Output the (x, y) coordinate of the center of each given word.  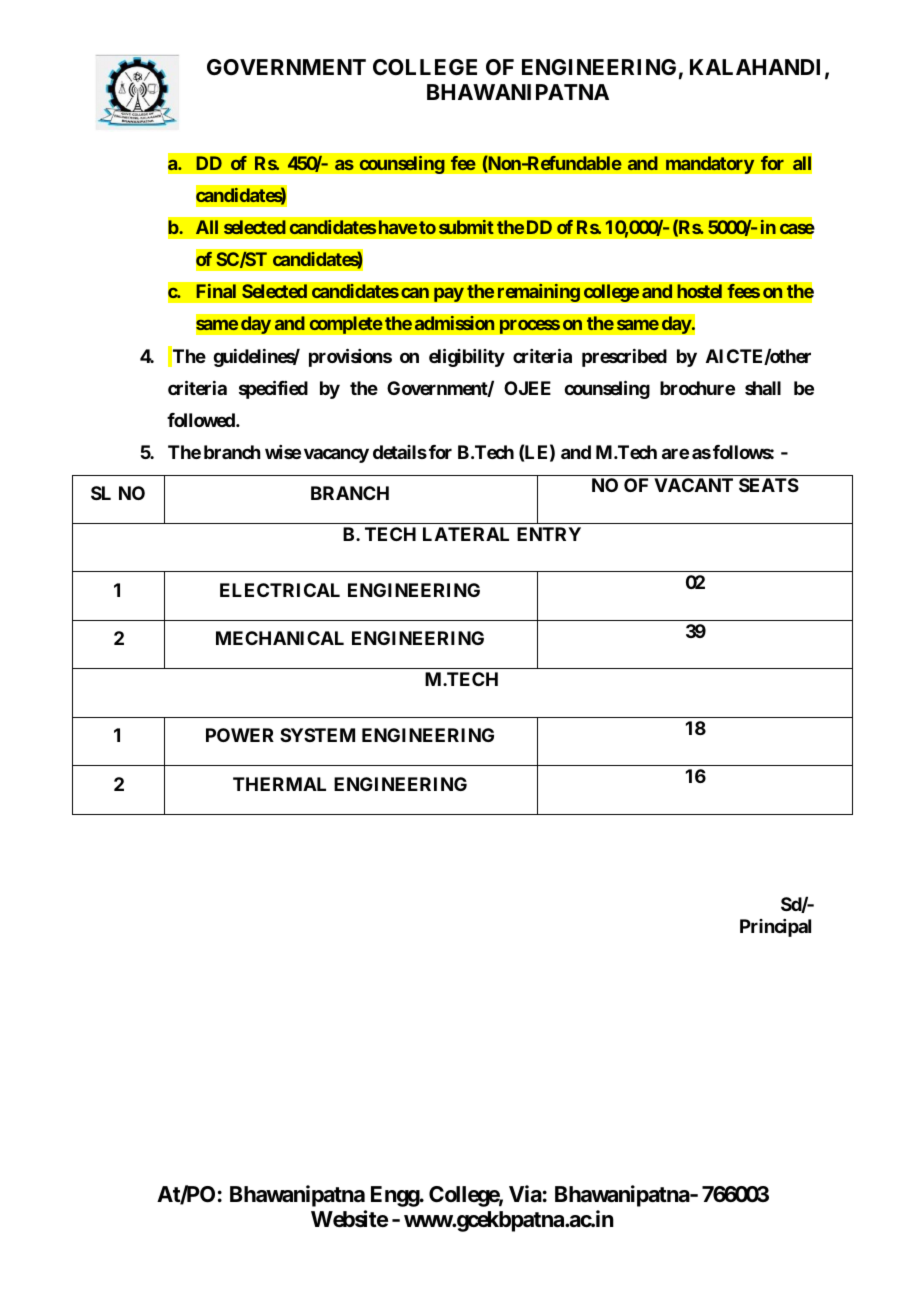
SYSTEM (317, 735)
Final (216, 291)
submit (466, 227)
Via (525, 1194)
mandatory (710, 165)
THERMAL (279, 784)
